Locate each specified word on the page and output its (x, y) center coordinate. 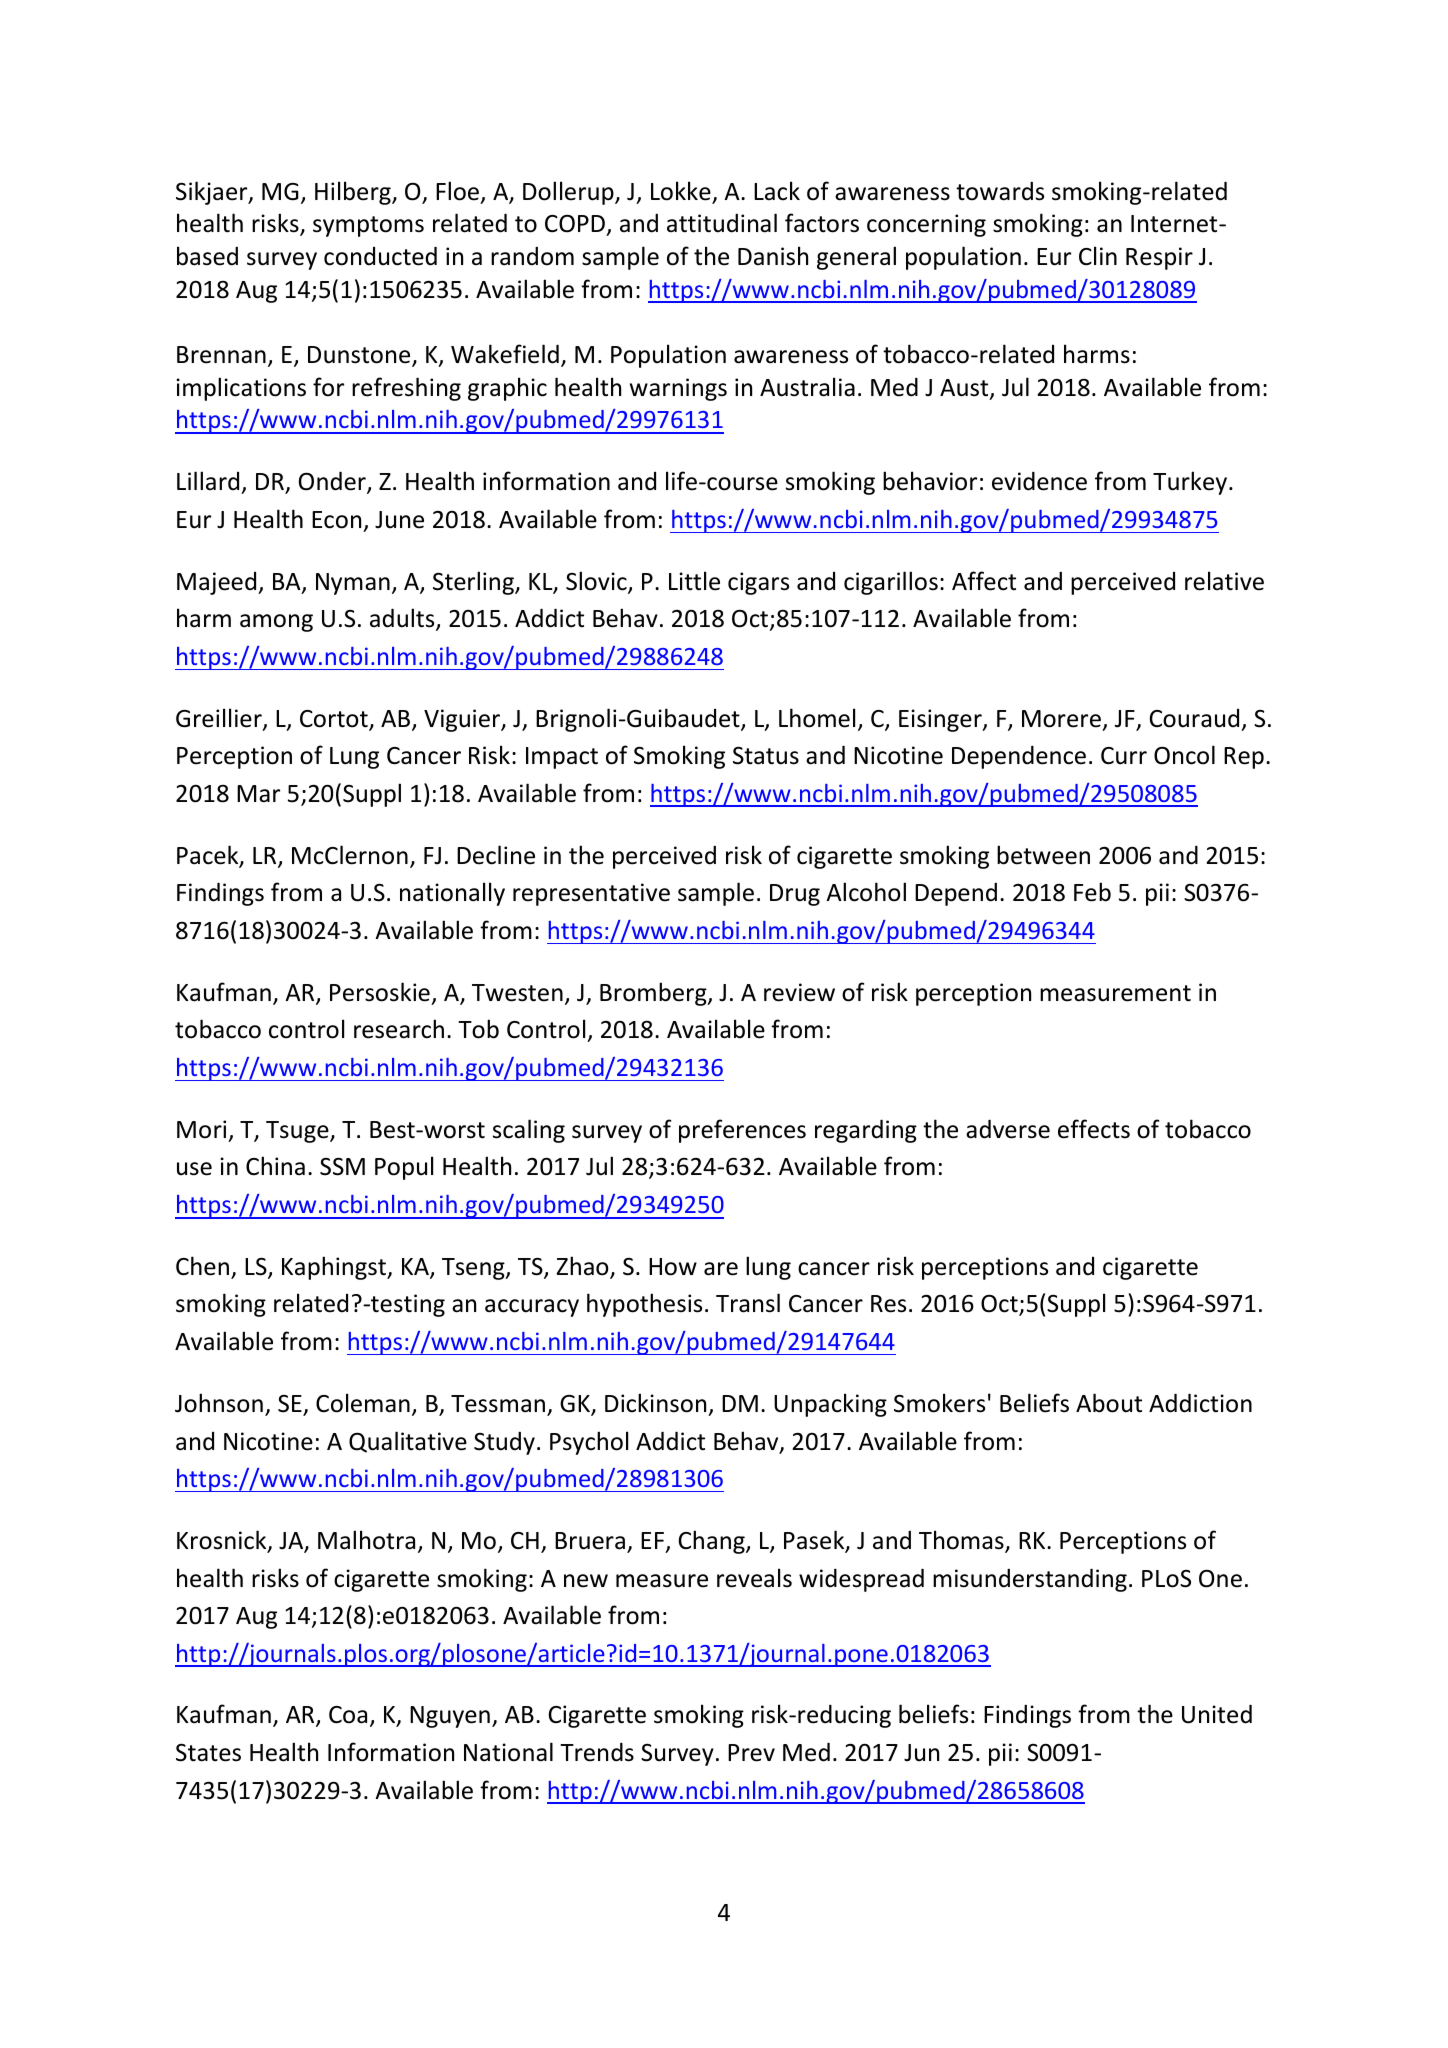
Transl (748, 1303)
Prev (751, 1753)
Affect (984, 581)
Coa (348, 1715)
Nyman (353, 584)
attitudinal (722, 223)
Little (694, 581)
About (1109, 1403)
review (799, 992)
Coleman (363, 1403)
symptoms (368, 226)
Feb (1092, 892)
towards (1000, 191)
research (399, 1029)
